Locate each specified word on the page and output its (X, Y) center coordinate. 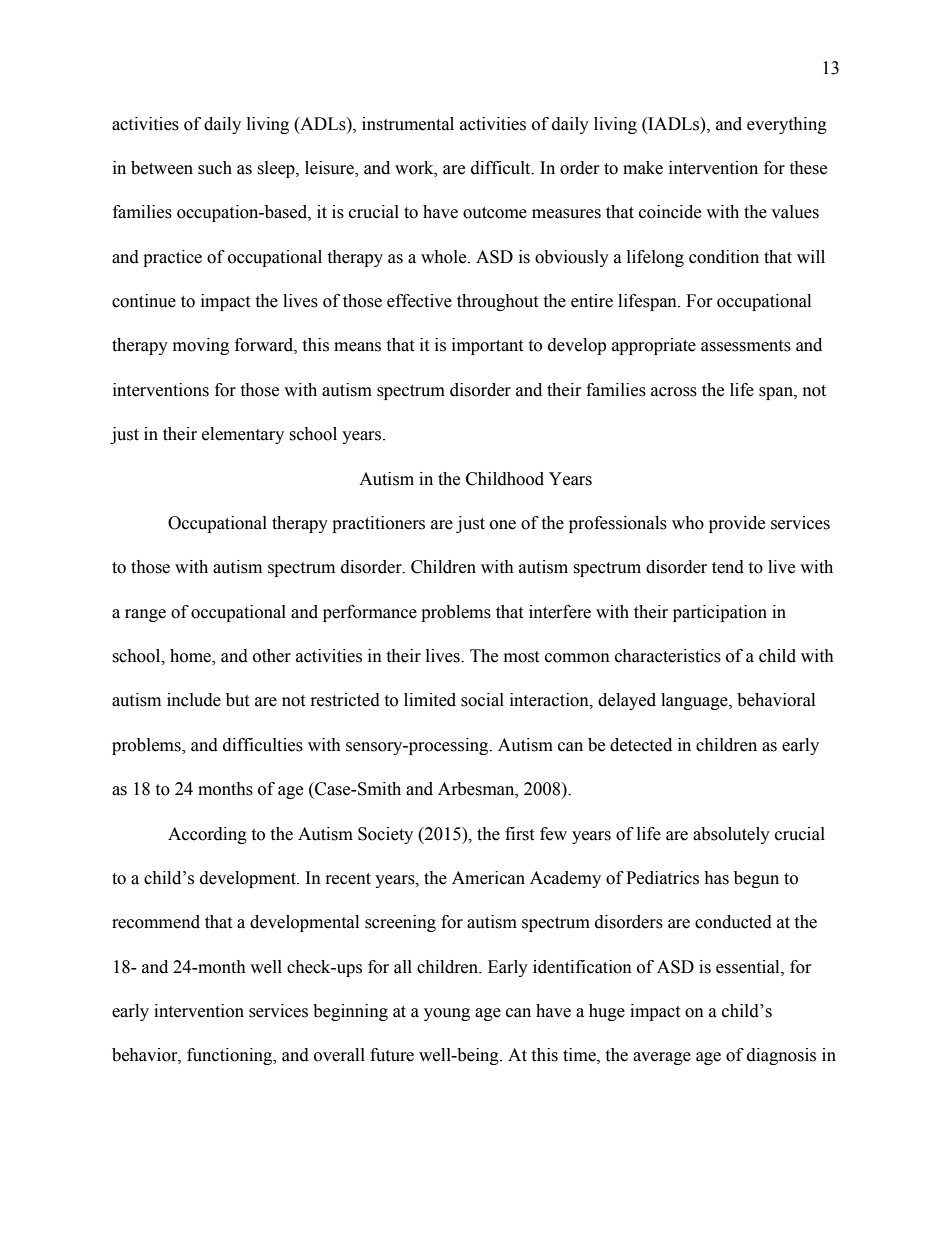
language (695, 701)
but (237, 700)
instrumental (408, 124)
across (674, 392)
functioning (231, 1056)
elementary (243, 435)
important (487, 346)
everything (787, 125)
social (482, 700)
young (447, 1014)
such (215, 168)
